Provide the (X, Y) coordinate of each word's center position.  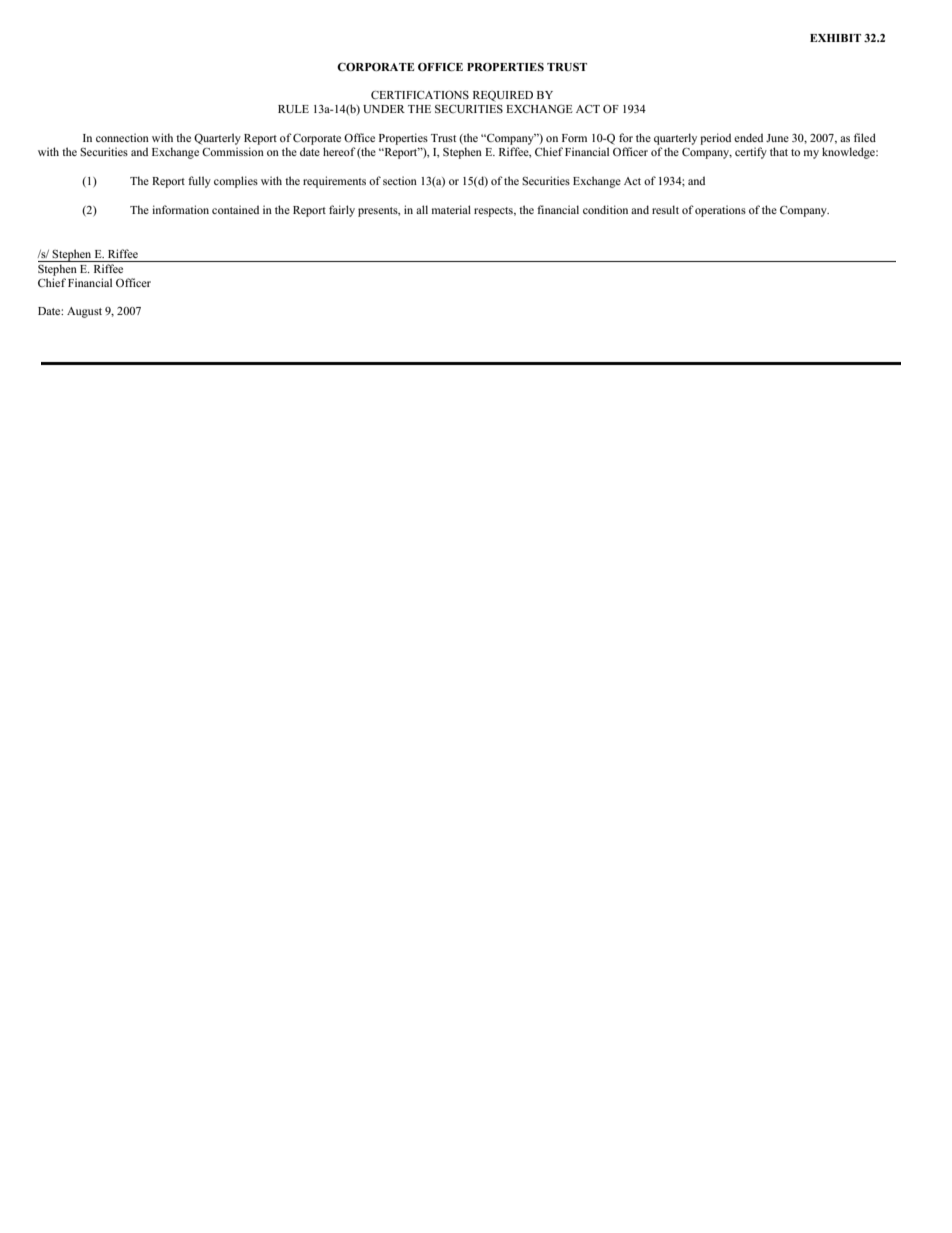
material (451, 209)
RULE (293, 109)
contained (235, 209)
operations (720, 211)
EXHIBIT (835, 38)
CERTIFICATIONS (420, 94)
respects (494, 212)
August (84, 312)
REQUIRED (503, 96)
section (400, 180)
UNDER (384, 109)
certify (751, 153)
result (665, 209)
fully (199, 182)
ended (748, 137)
